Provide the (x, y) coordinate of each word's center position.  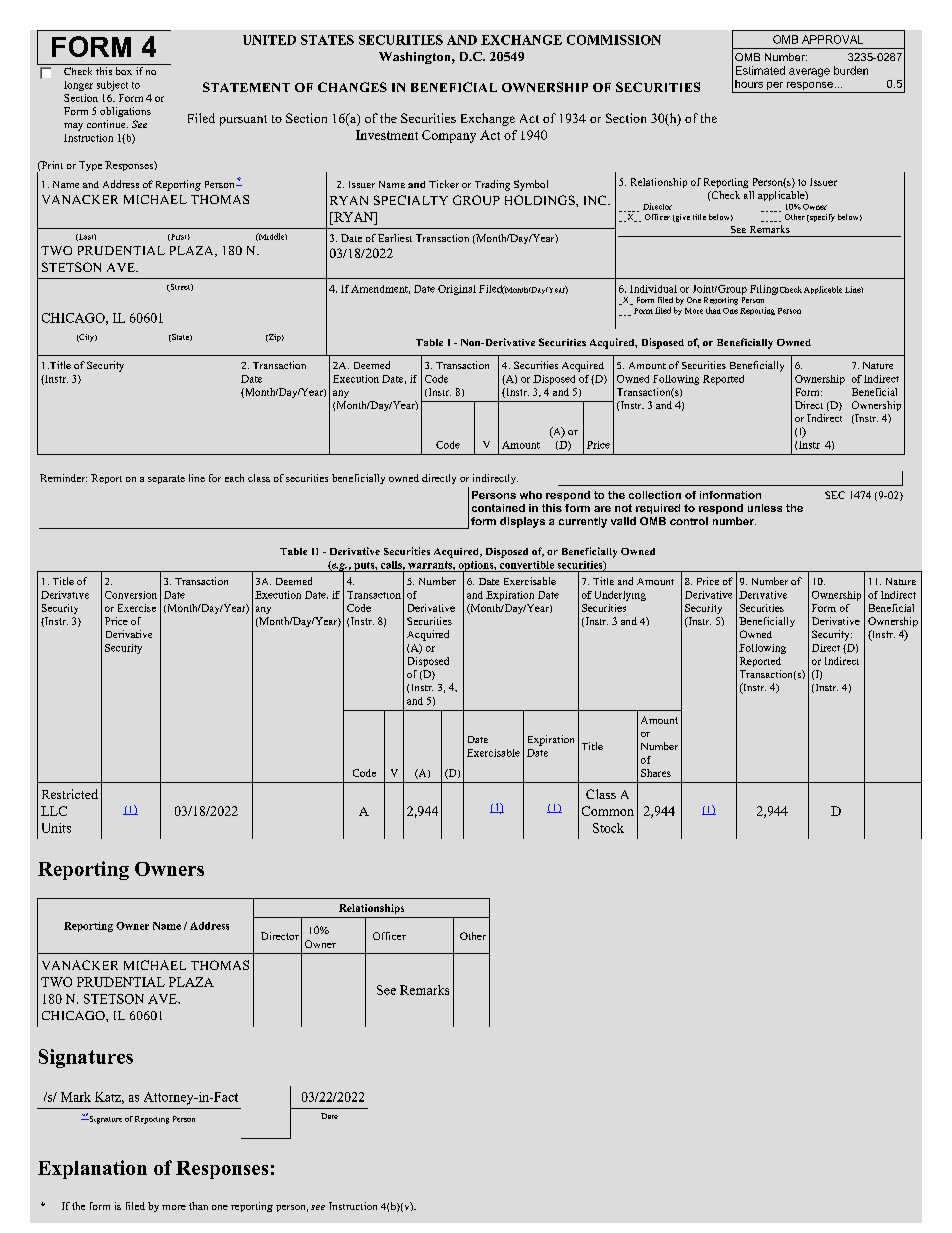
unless (765, 508)
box (124, 71)
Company (449, 136)
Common (608, 811)
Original (457, 290)
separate (166, 479)
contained (498, 508)
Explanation (92, 1169)
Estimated (760, 70)
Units (56, 828)
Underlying (620, 596)
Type (90, 166)
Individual (653, 289)
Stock (608, 828)
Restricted (70, 794)
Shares (656, 773)
